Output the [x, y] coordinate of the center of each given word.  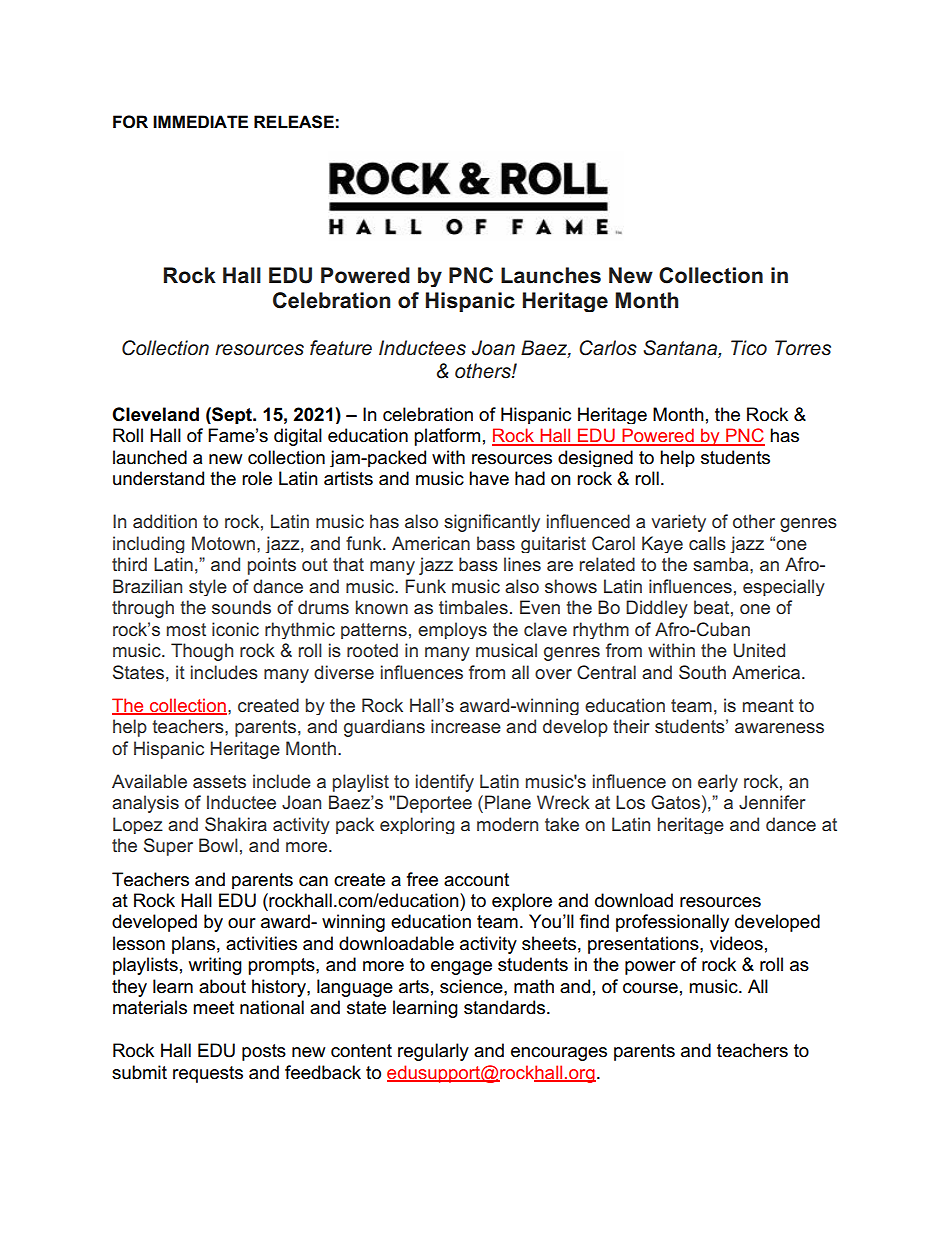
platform [447, 437]
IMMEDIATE [200, 121]
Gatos [675, 802]
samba [722, 564]
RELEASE [294, 122]
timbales [473, 607]
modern [507, 824]
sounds [241, 607]
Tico [749, 348]
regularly [433, 1052]
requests [208, 1074]
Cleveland [155, 414]
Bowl [218, 845]
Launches [551, 275]
